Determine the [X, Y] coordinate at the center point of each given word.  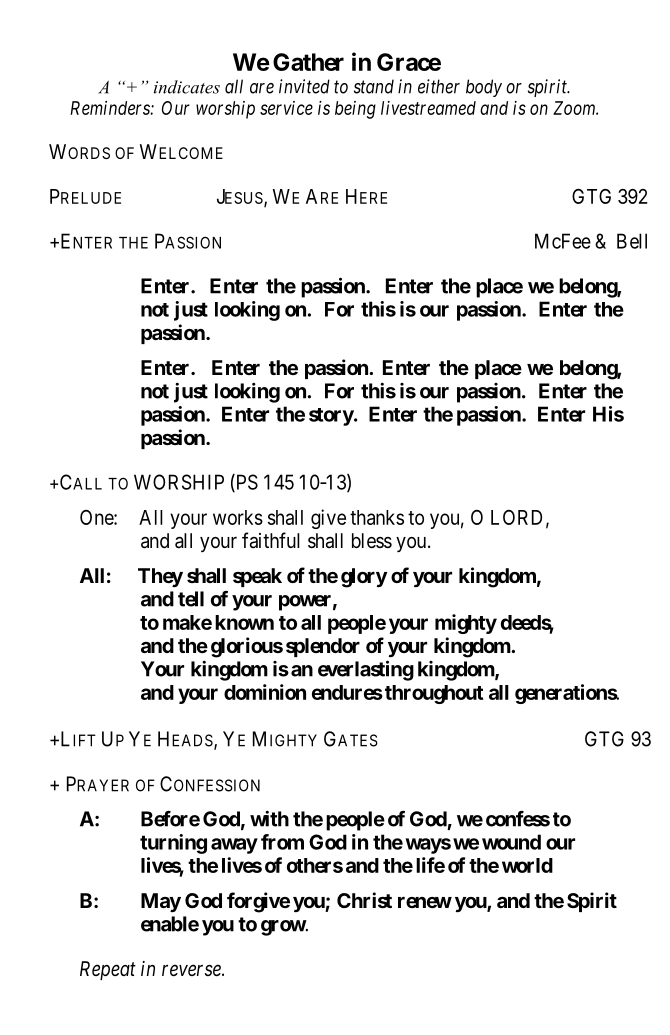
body [484, 88]
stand [374, 86]
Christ [364, 900]
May [161, 902]
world [527, 865]
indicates [187, 87]
